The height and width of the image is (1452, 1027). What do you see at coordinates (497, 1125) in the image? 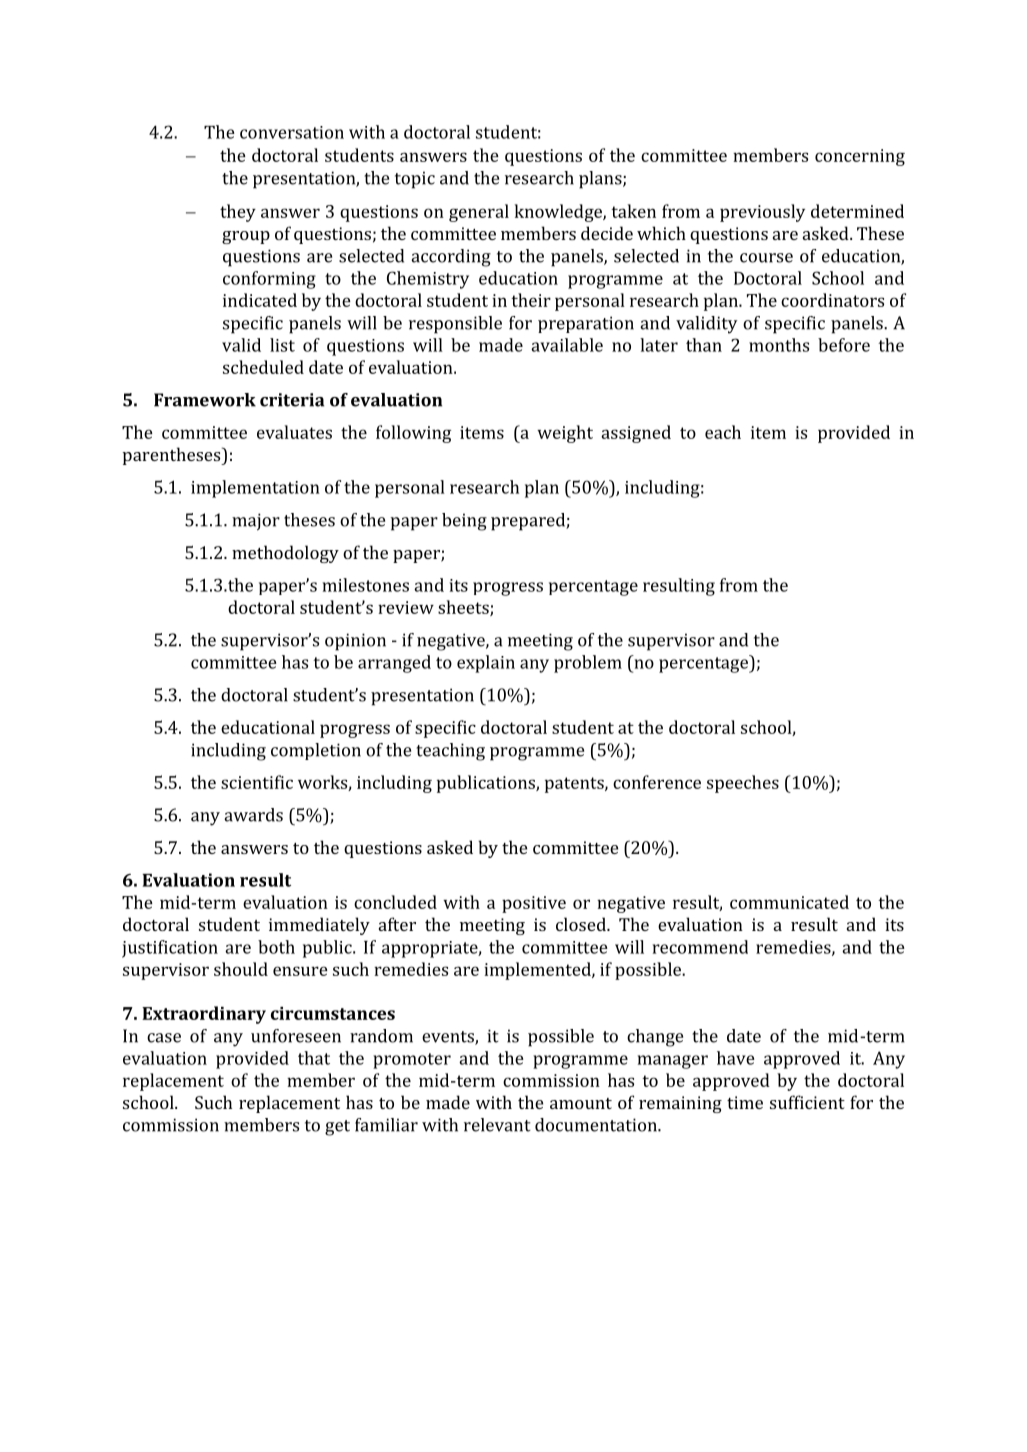
I see `relevant` at bounding box center [497, 1125].
